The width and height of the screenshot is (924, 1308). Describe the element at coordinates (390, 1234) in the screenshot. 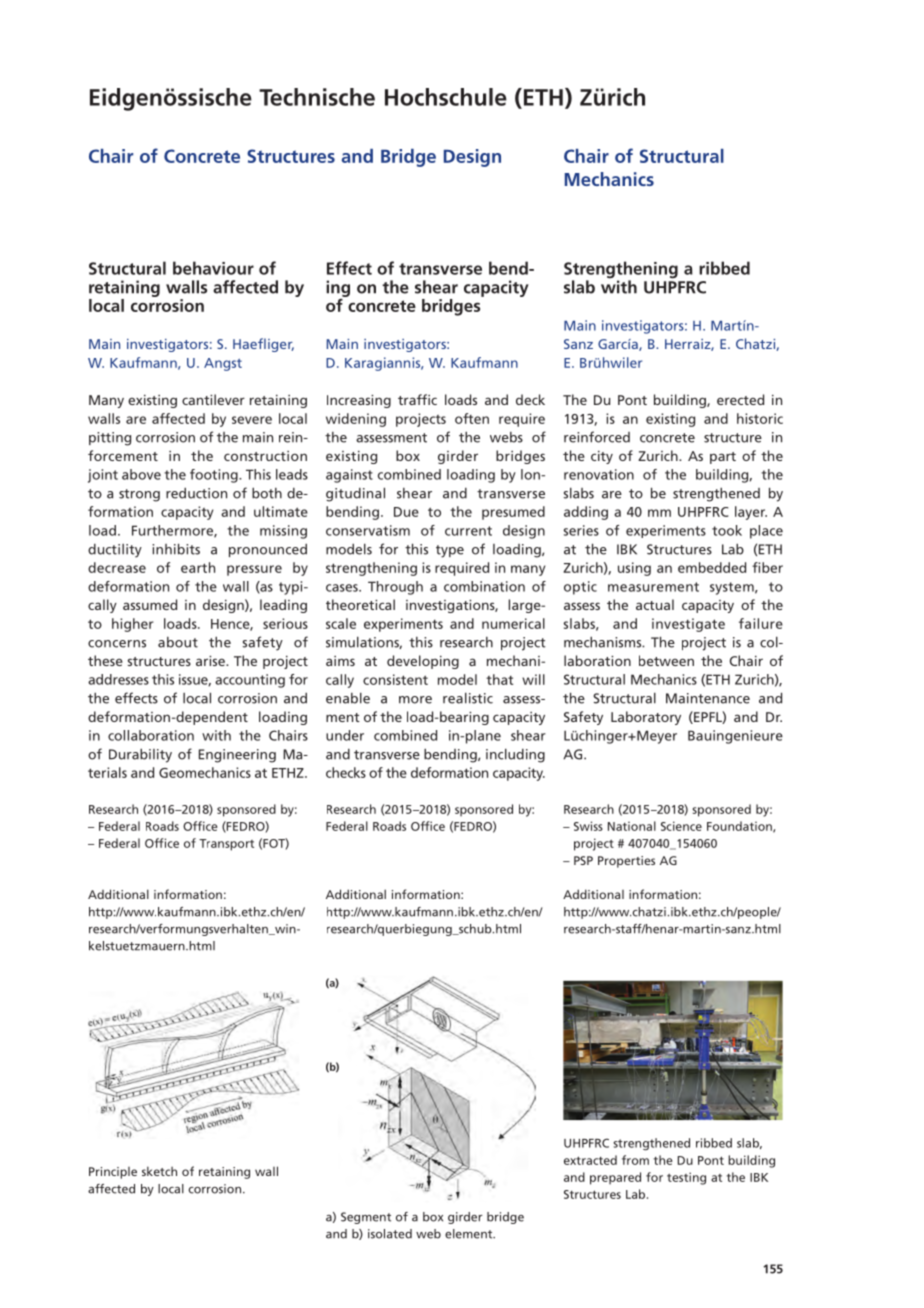

I see `isolated` at that location.
